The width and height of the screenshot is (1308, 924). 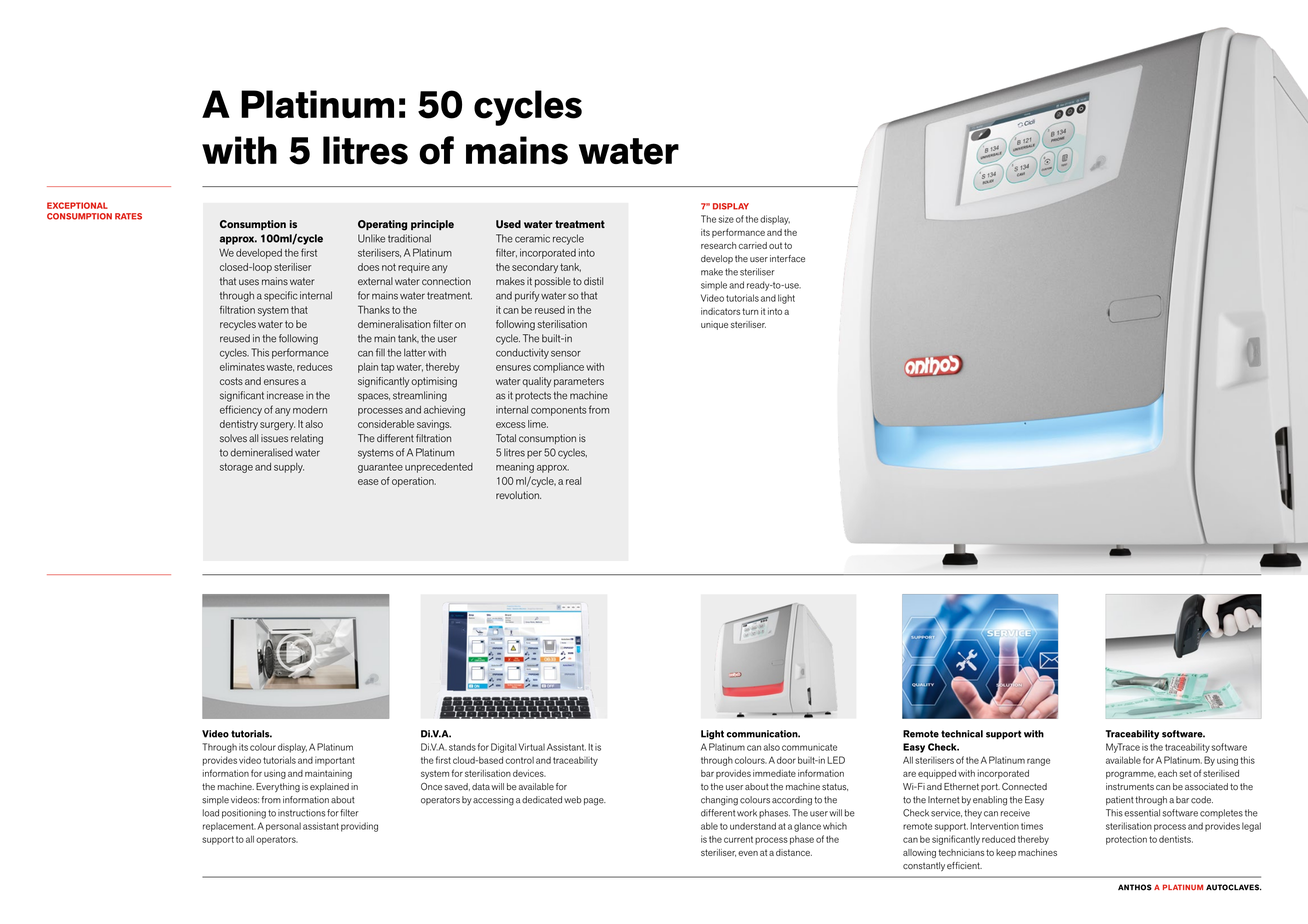 I want to click on stands, so click(x=462, y=747).
